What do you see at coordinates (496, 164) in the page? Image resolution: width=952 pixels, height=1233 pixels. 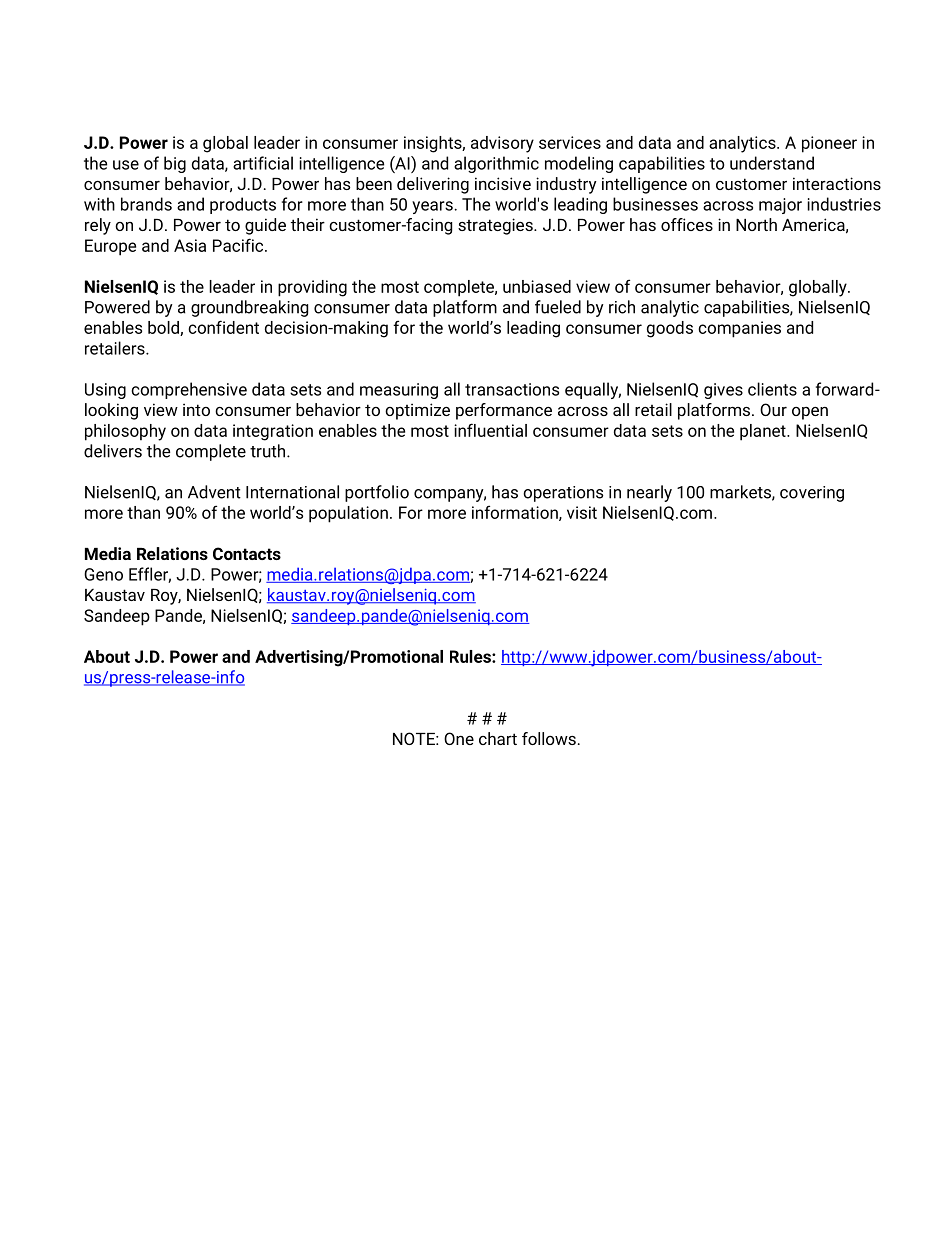 I see `algorithmic` at bounding box center [496, 164].
